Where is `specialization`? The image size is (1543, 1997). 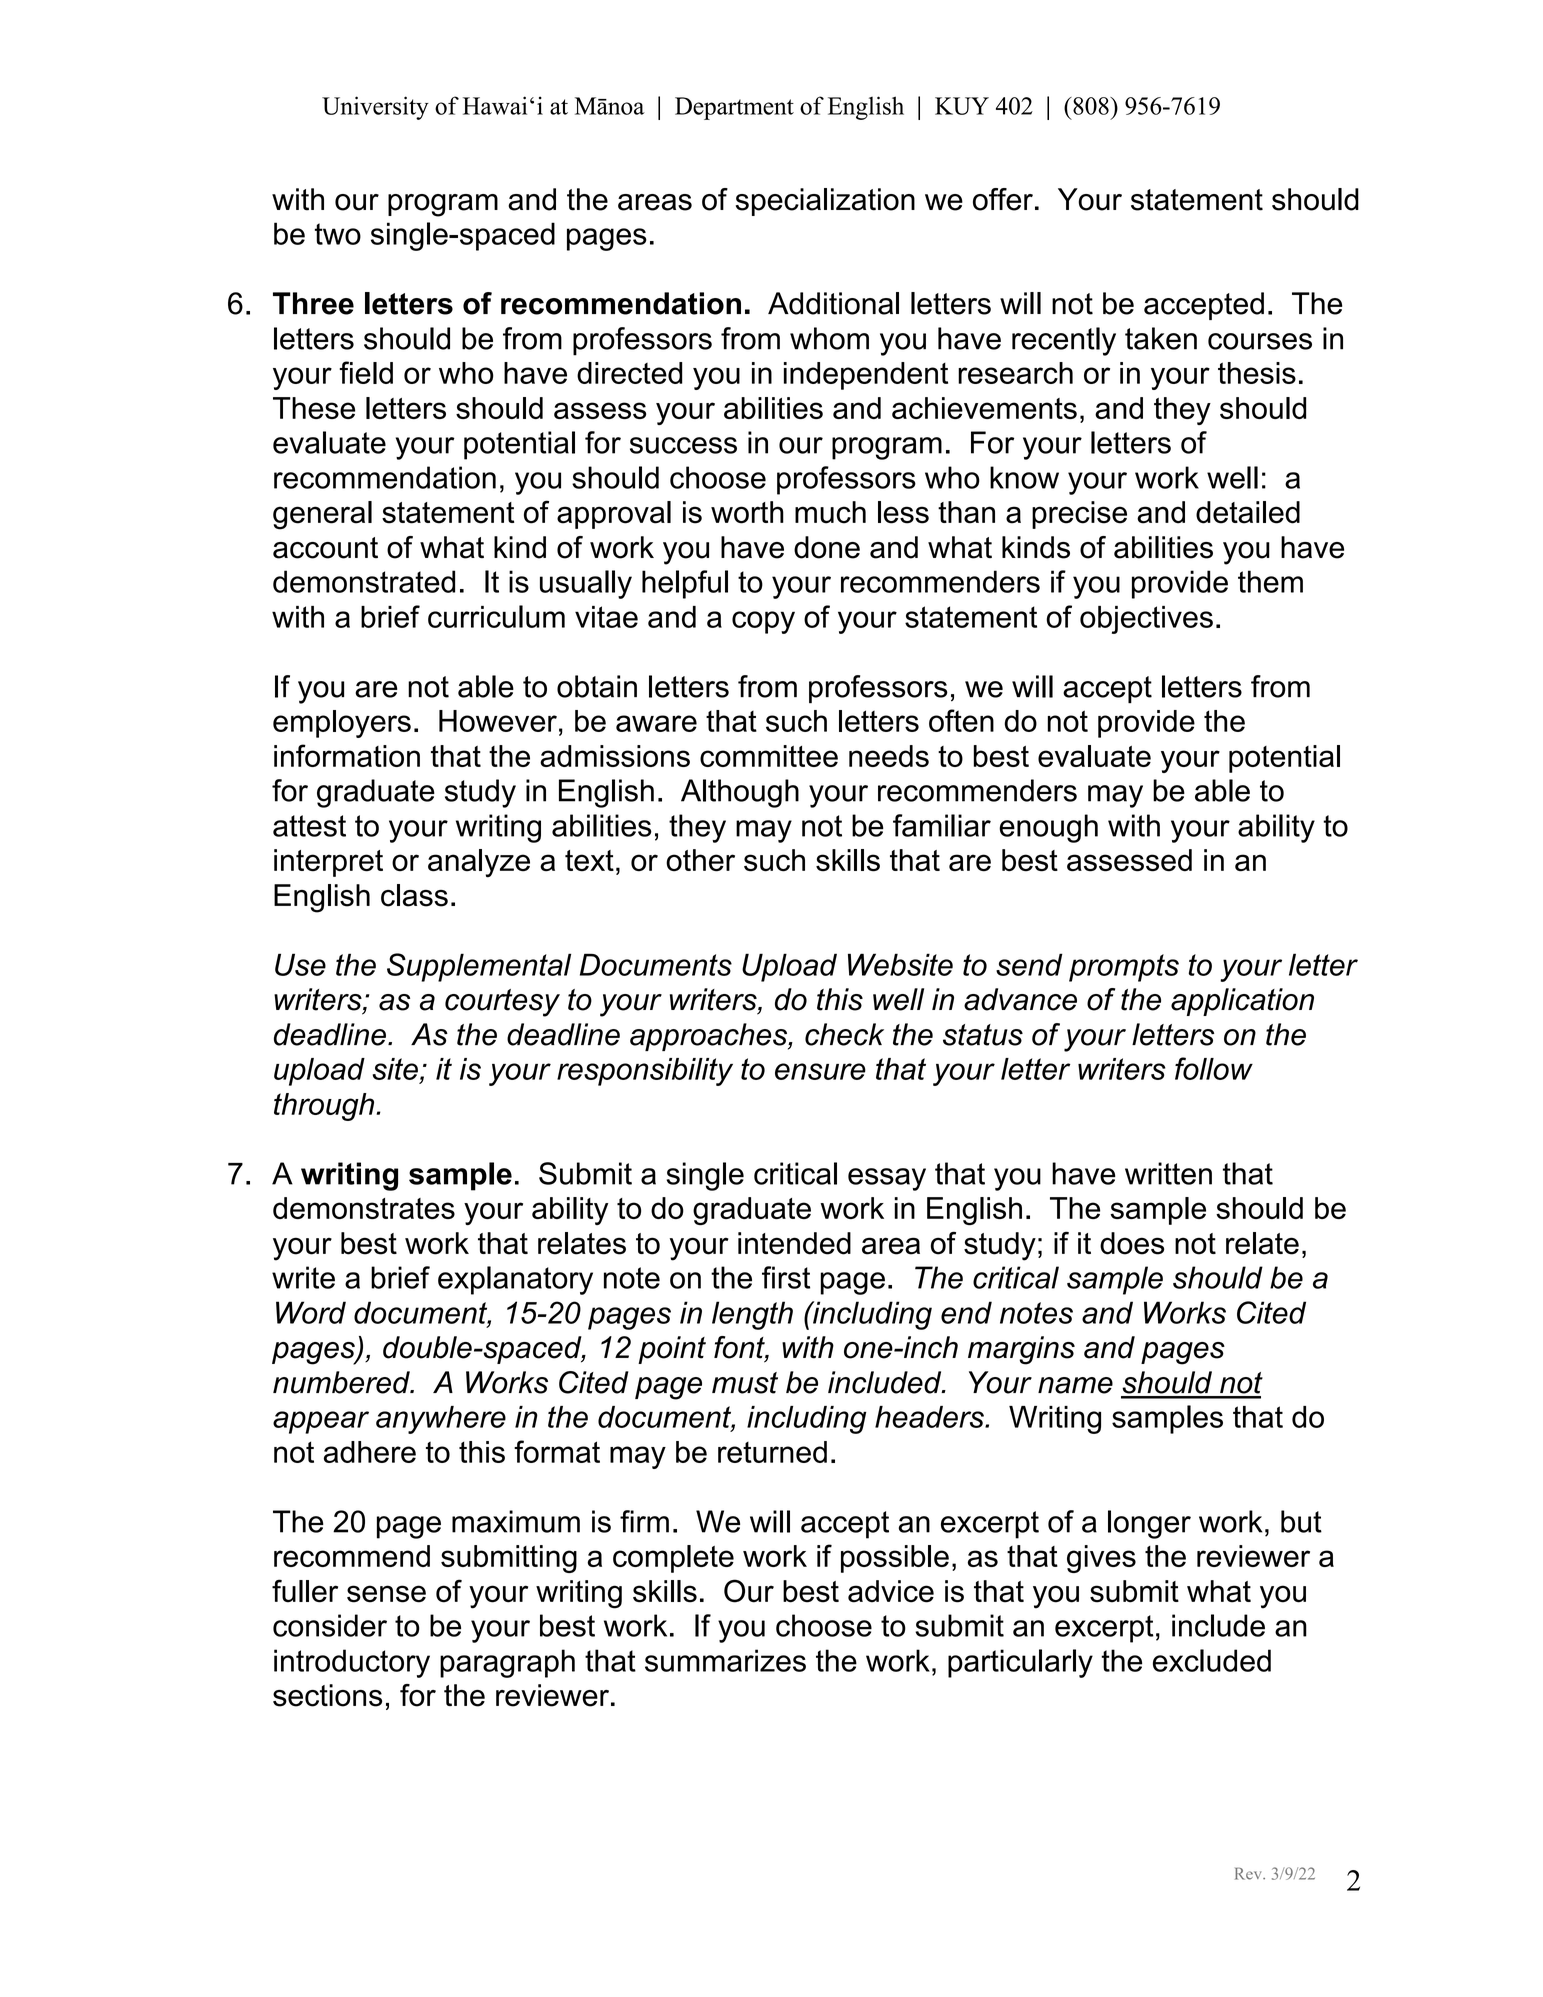
specialization is located at coordinates (825, 202).
